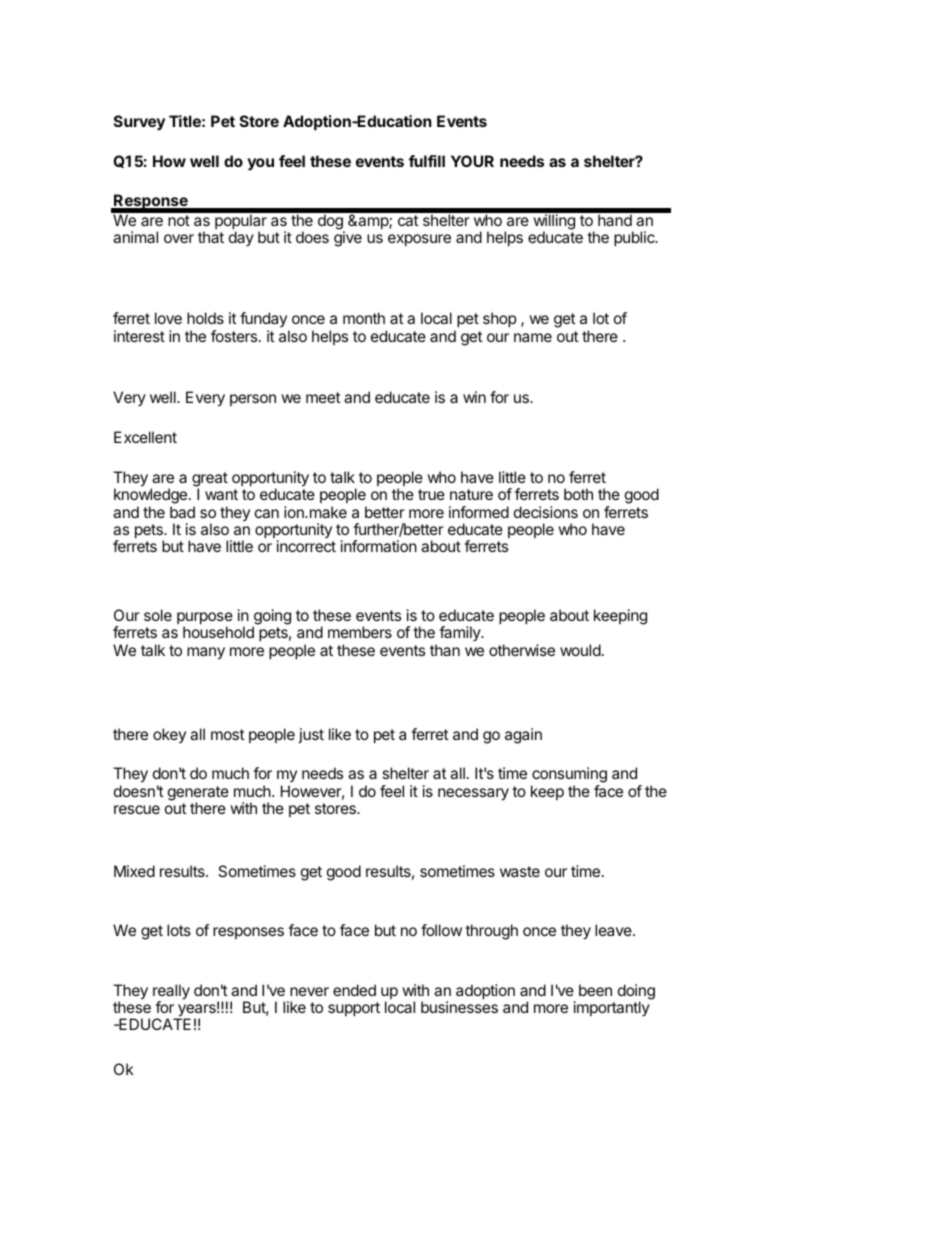 Image resolution: width=952 pixels, height=1233 pixels. I want to click on purpose, so click(205, 619).
